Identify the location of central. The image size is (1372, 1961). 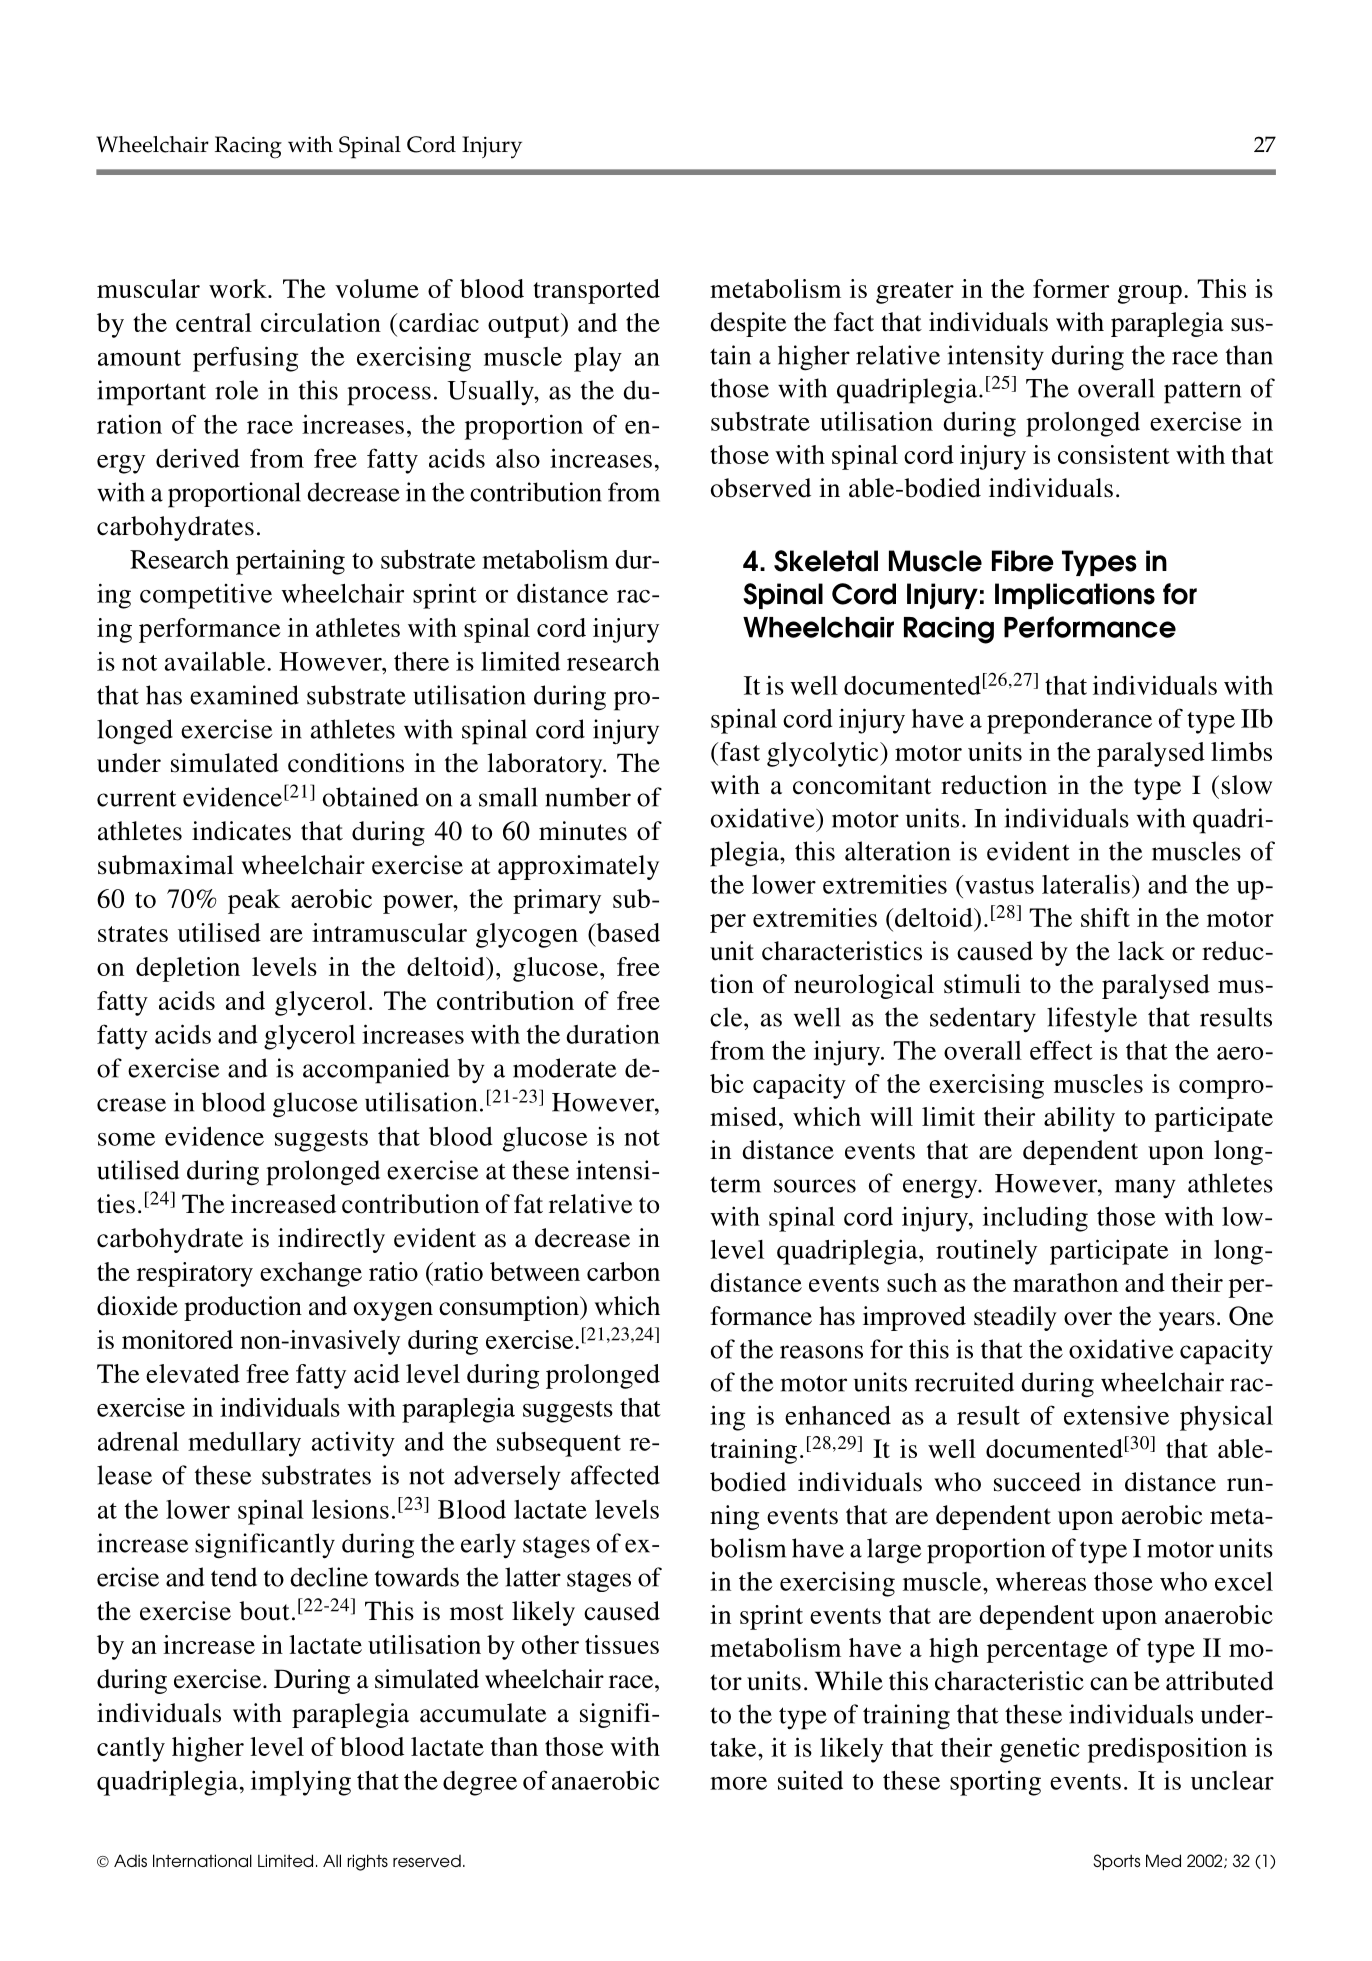
(214, 322).
